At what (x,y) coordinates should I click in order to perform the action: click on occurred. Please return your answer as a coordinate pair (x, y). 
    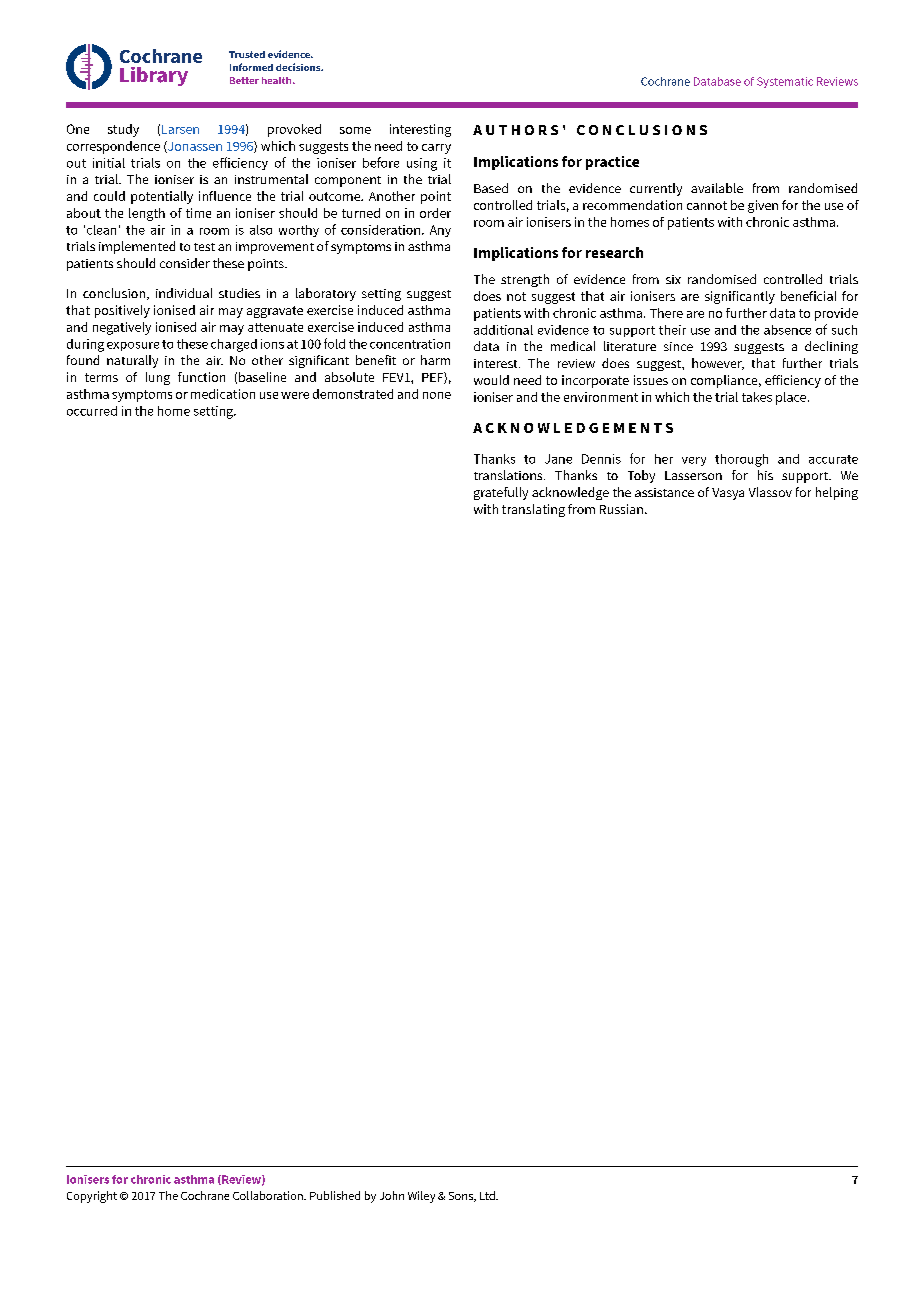
    Looking at the image, I should click on (92, 411).
